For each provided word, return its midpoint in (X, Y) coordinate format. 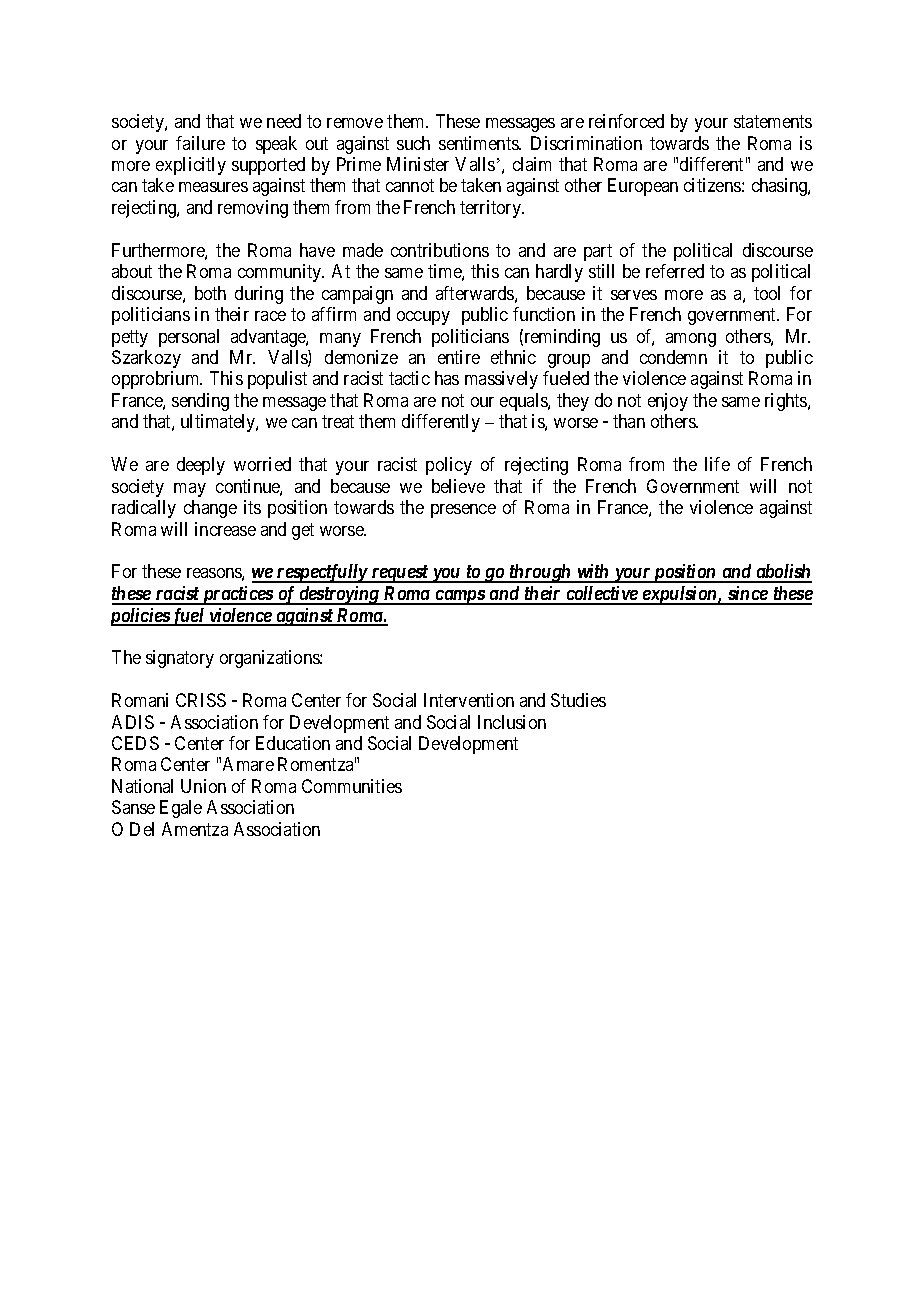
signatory (180, 659)
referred (675, 271)
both (210, 293)
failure (200, 143)
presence (463, 511)
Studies (578, 700)
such (413, 143)
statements (773, 121)
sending (200, 402)
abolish (782, 573)
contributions (440, 250)
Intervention (469, 700)
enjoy (668, 402)
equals (524, 402)
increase (225, 529)
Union (203, 786)
